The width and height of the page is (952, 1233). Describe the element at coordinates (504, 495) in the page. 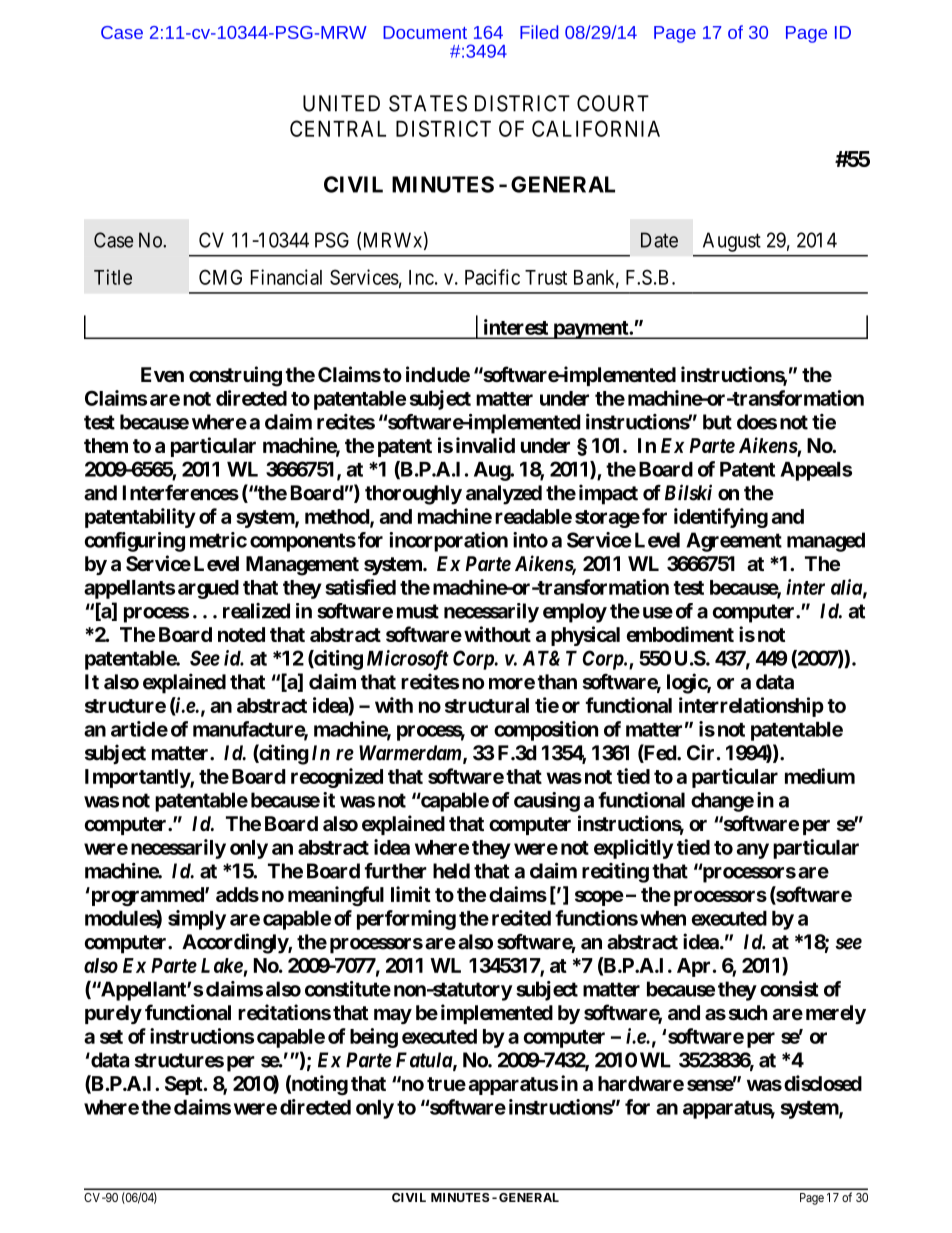

I see `analyzed` at that location.
